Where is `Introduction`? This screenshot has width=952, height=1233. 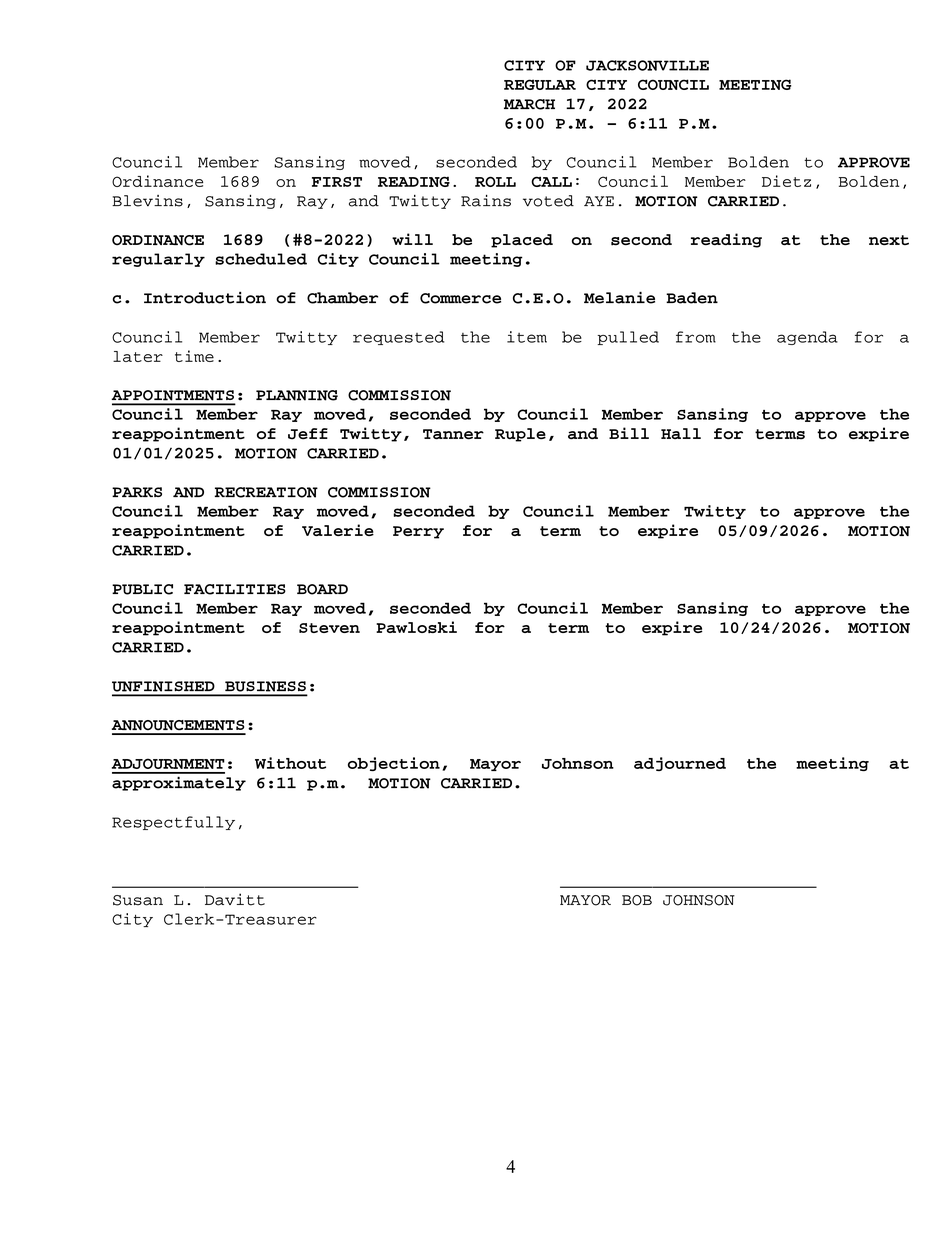 Introduction is located at coordinates (205, 298).
